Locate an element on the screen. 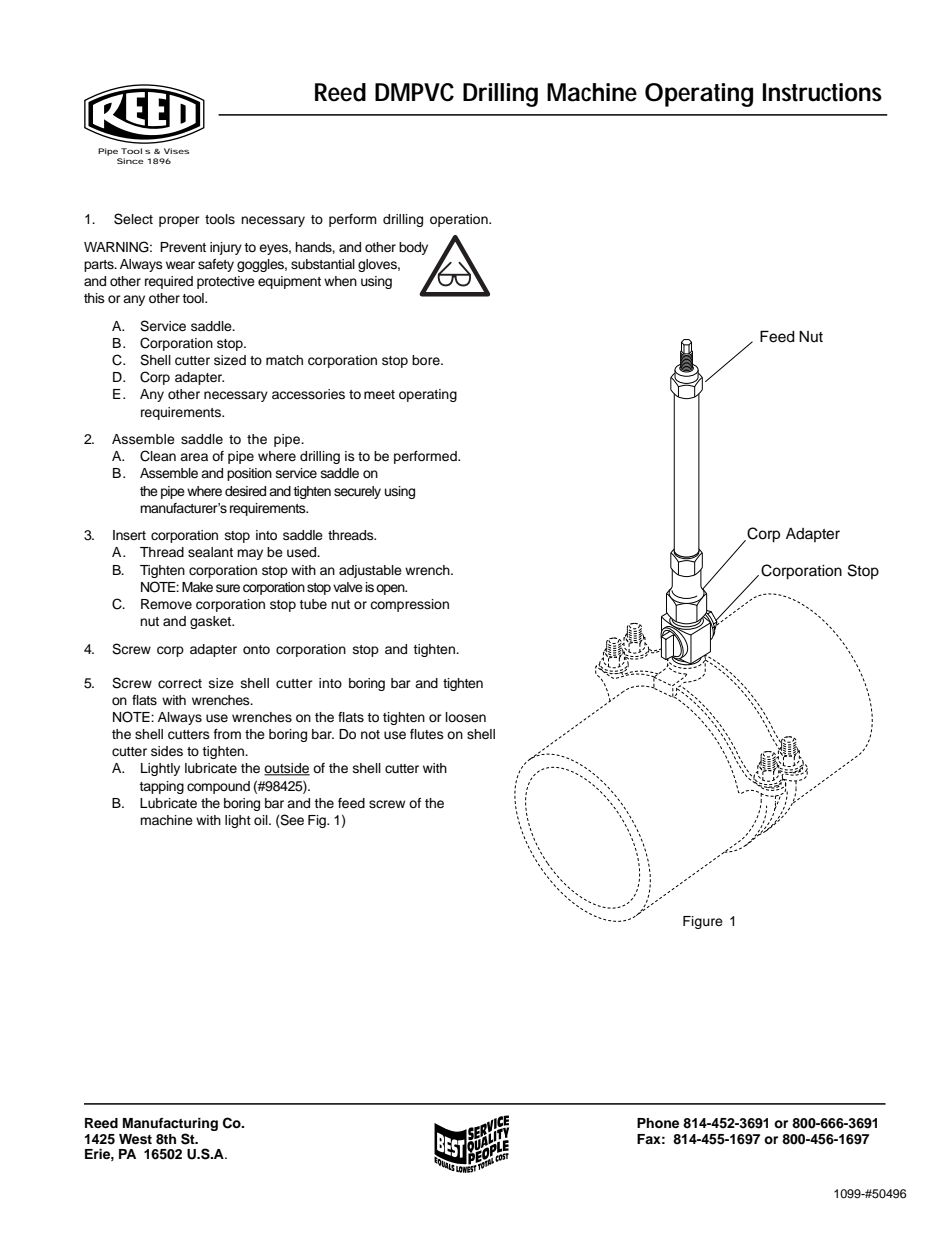  West is located at coordinates (135, 1139).
